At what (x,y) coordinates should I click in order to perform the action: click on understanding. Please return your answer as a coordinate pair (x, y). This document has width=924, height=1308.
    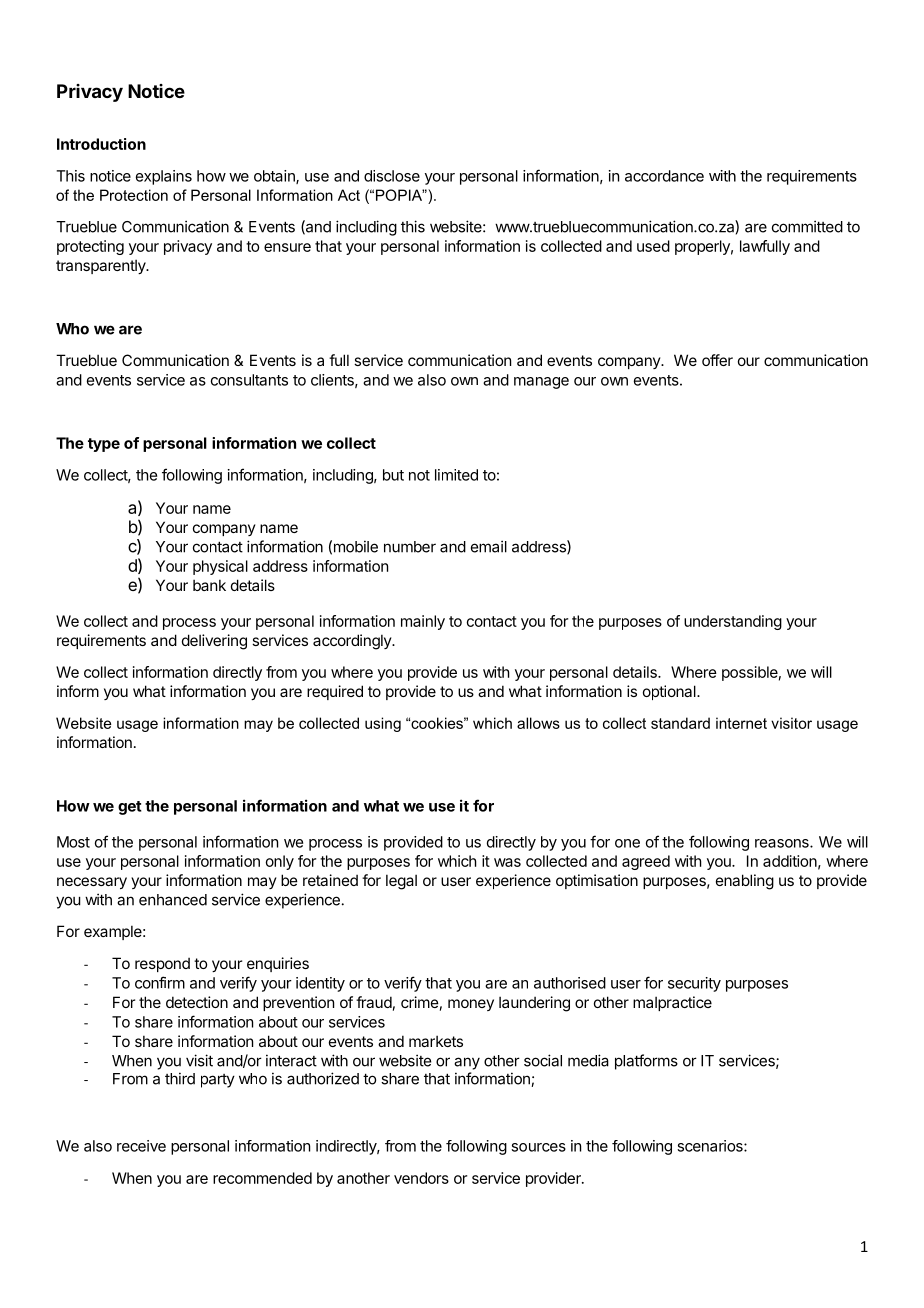
    Looking at the image, I should click on (733, 622).
